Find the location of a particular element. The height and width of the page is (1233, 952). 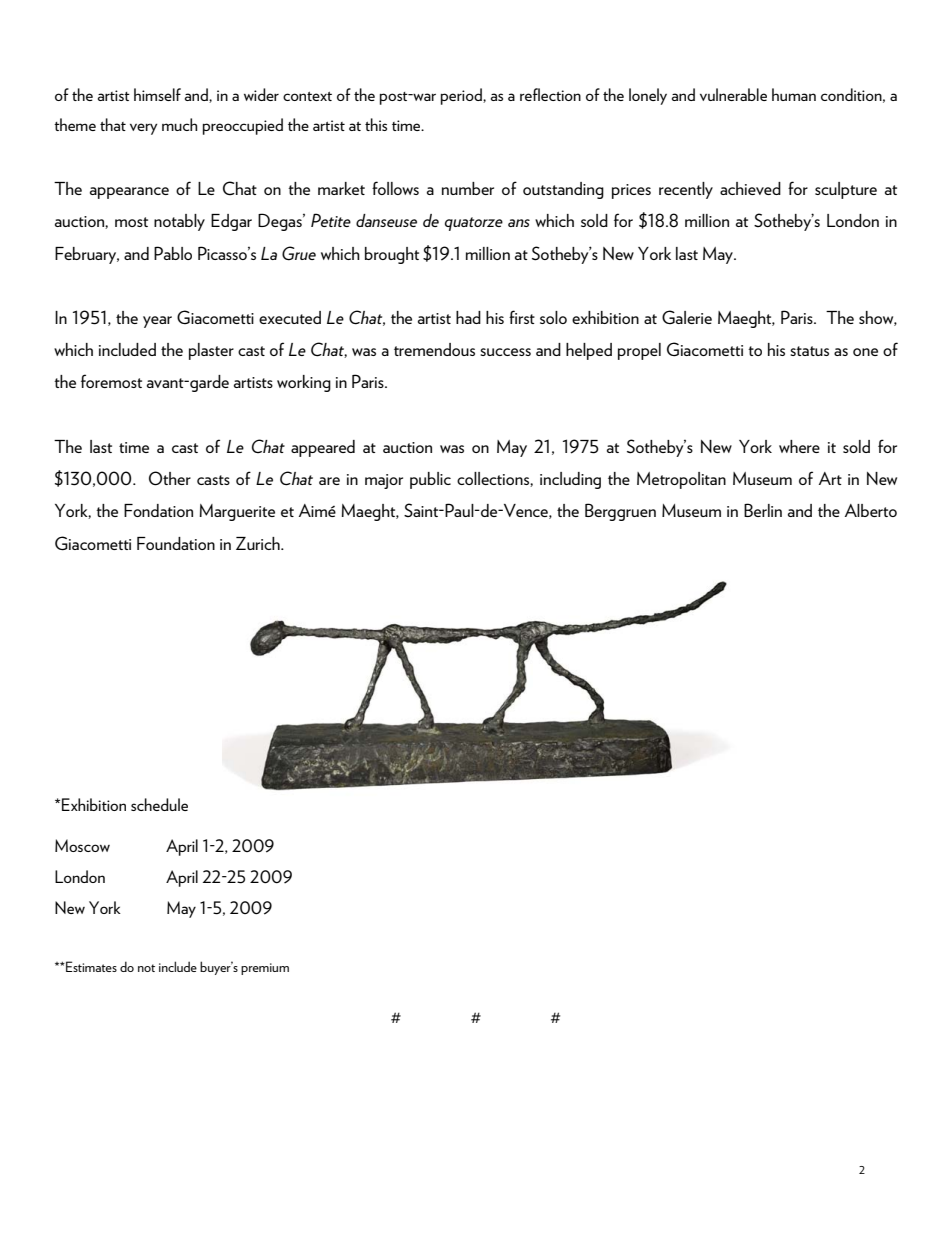

premium is located at coordinates (265, 969).
